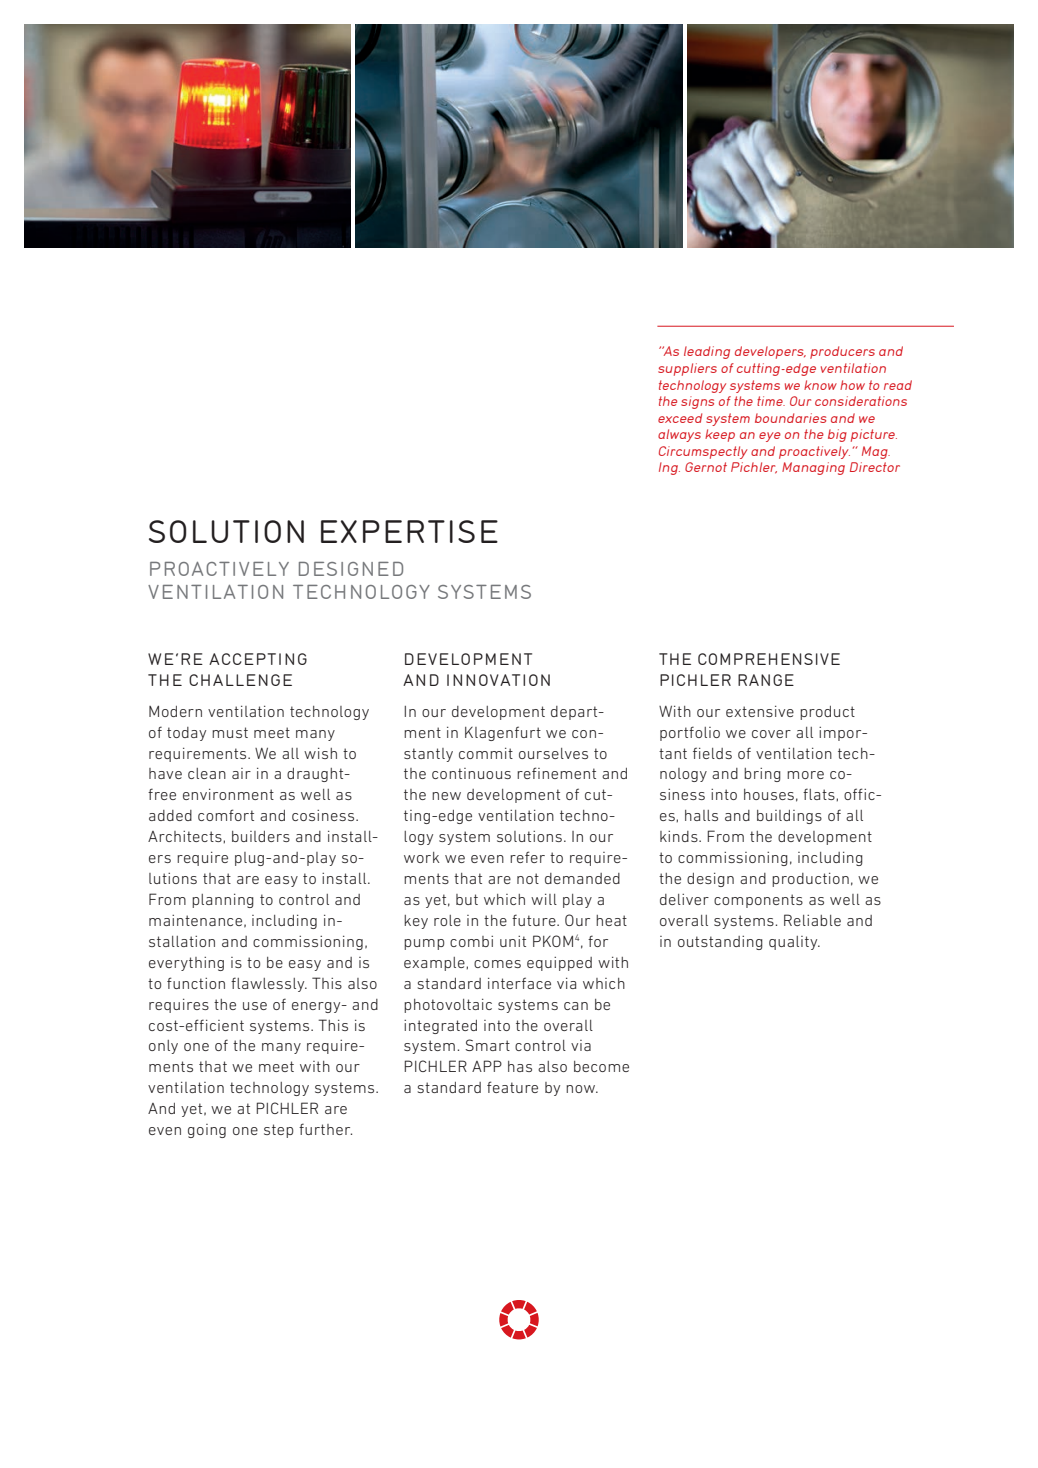 This image has height=1468, width=1038. What do you see at coordinates (448, 1006) in the image?
I see `photovoltaic` at bounding box center [448, 1006].
